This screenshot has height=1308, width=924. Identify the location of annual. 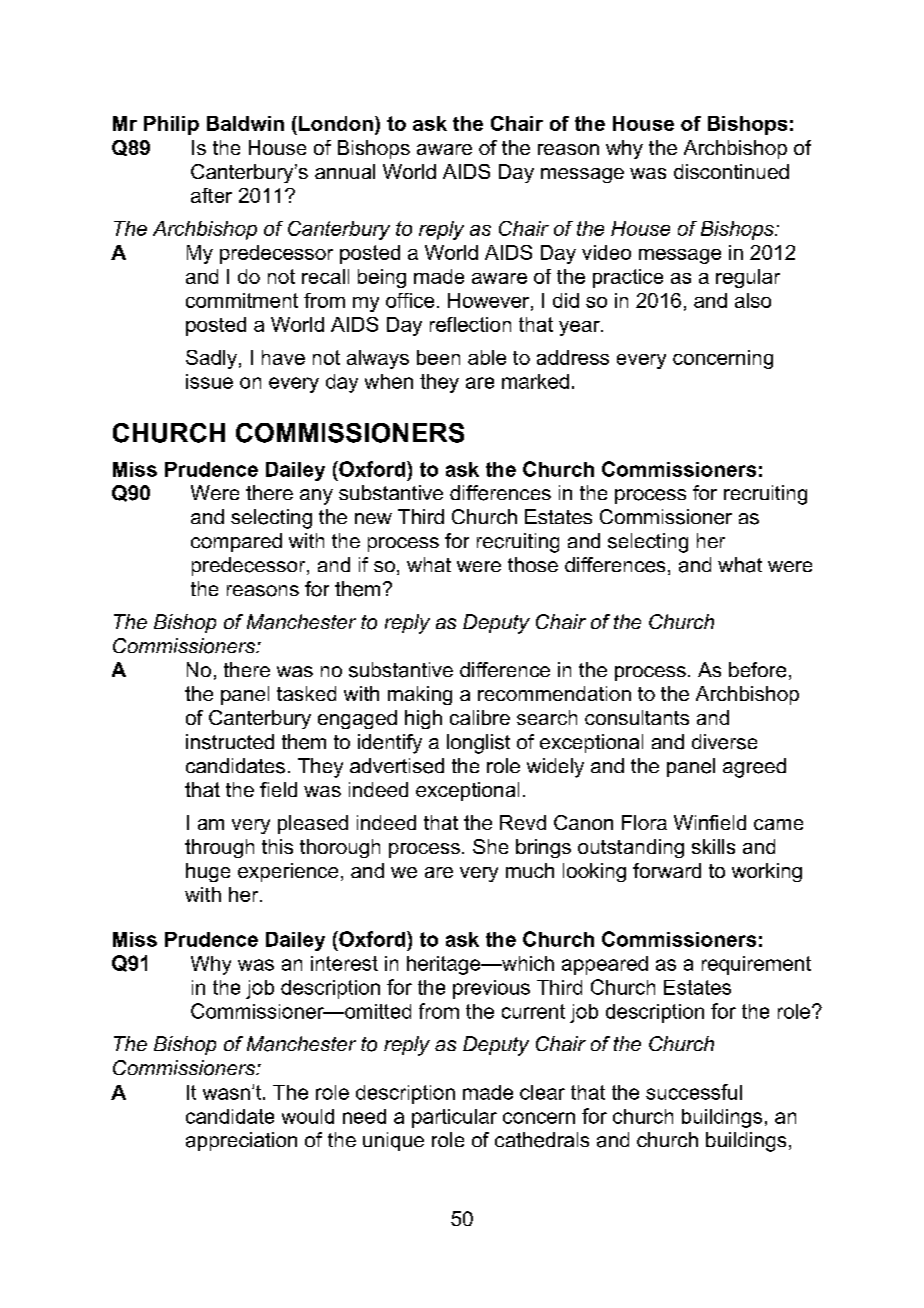
(345, 171).
